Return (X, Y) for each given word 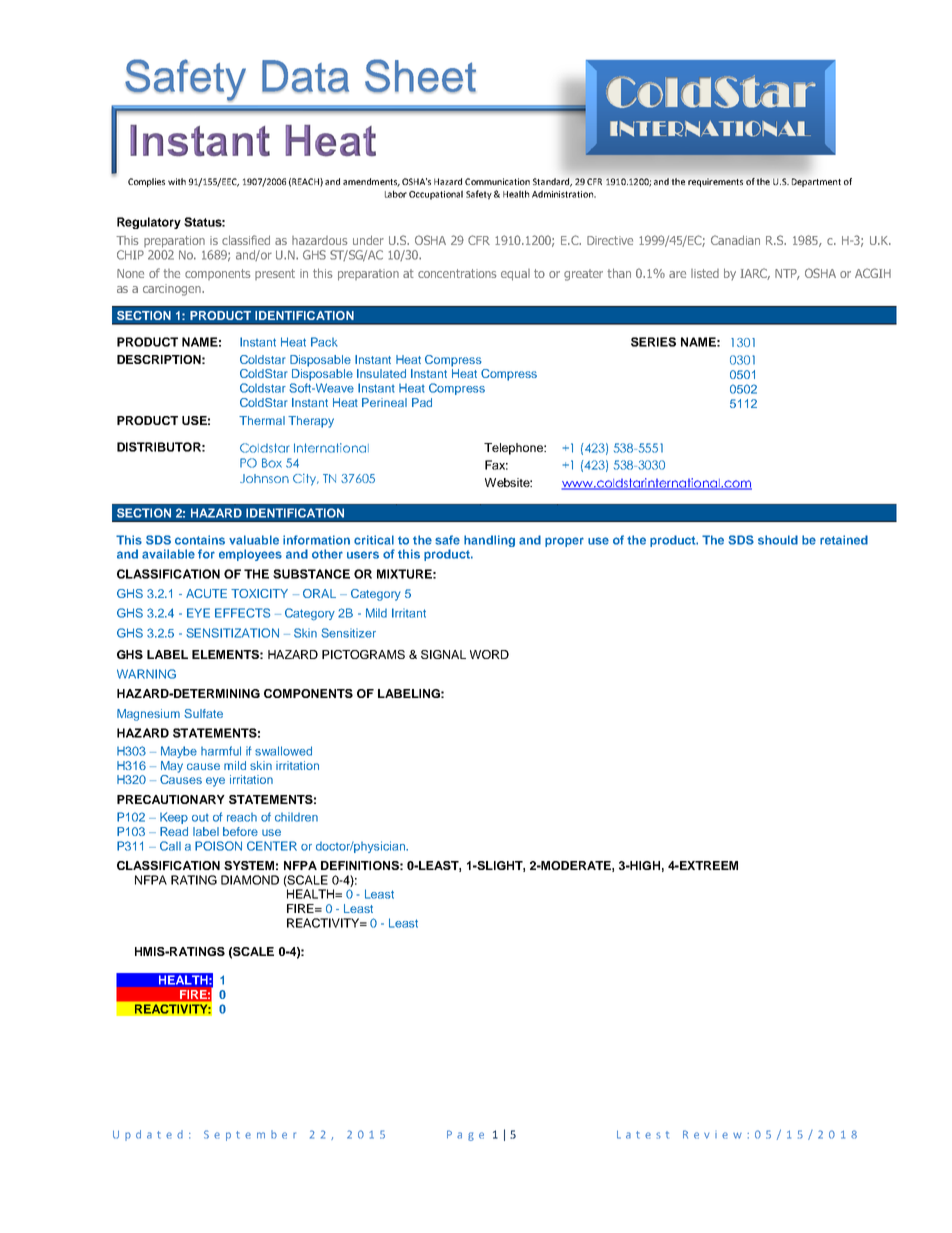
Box (272, 463)
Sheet (420, 76)
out (200, 818)
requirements (715, 182)
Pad (422, 402)
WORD (489, 654)
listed (705, 273)
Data (305, 76)
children (296, 817)
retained (844, 540)
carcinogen (173, 290)
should (778, 540)
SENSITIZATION (232, 633)
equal (515, 275)
